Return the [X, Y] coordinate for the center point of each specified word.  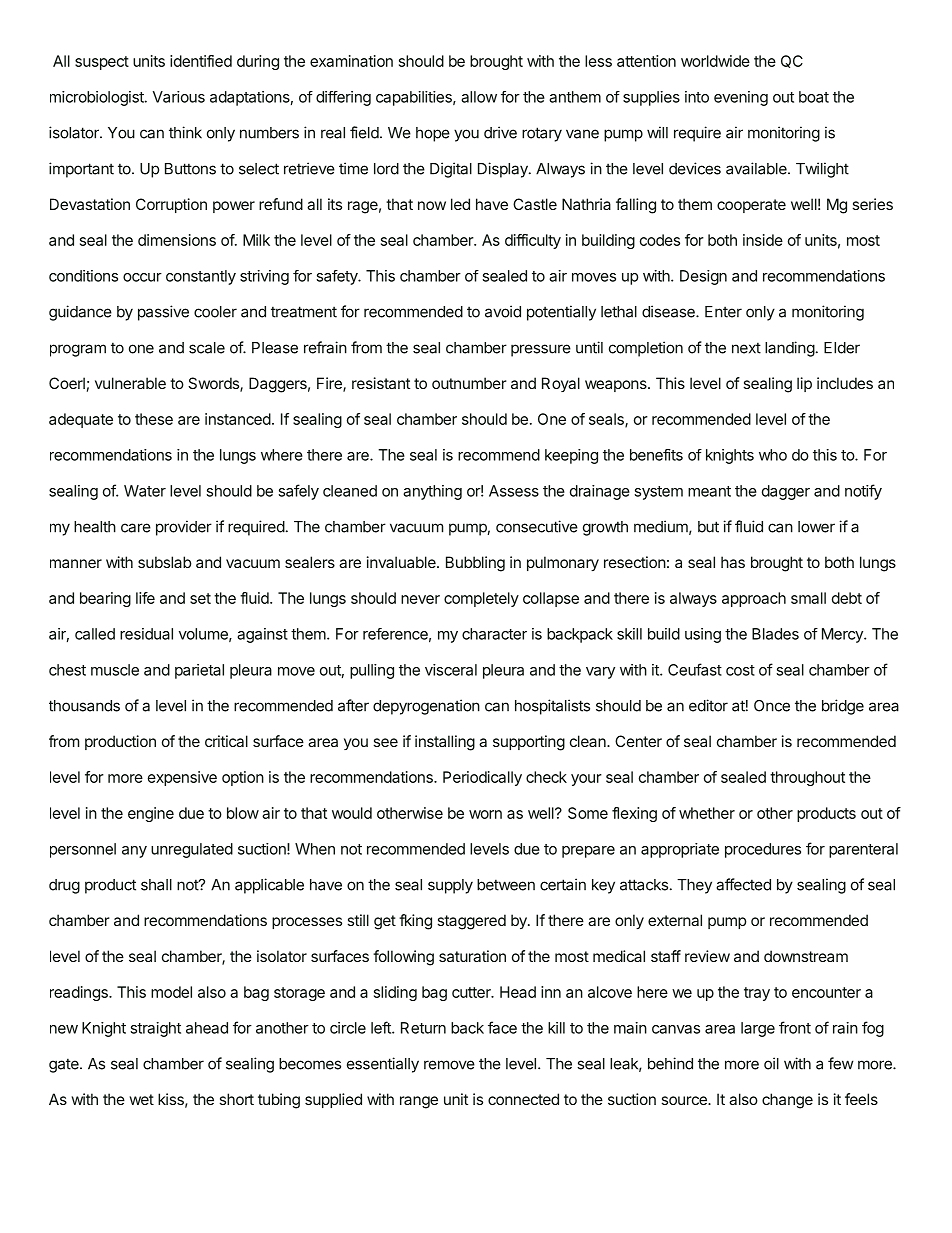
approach [754, 599]
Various [179, 97]
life [145, 598]
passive [163, 313]
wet [142, 1099]
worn [485, 814]
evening [741, 98]
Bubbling [475, 564]
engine [151, 814]
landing [790, 349]
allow [479, 97]
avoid [503, 311]
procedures [763, 850]
